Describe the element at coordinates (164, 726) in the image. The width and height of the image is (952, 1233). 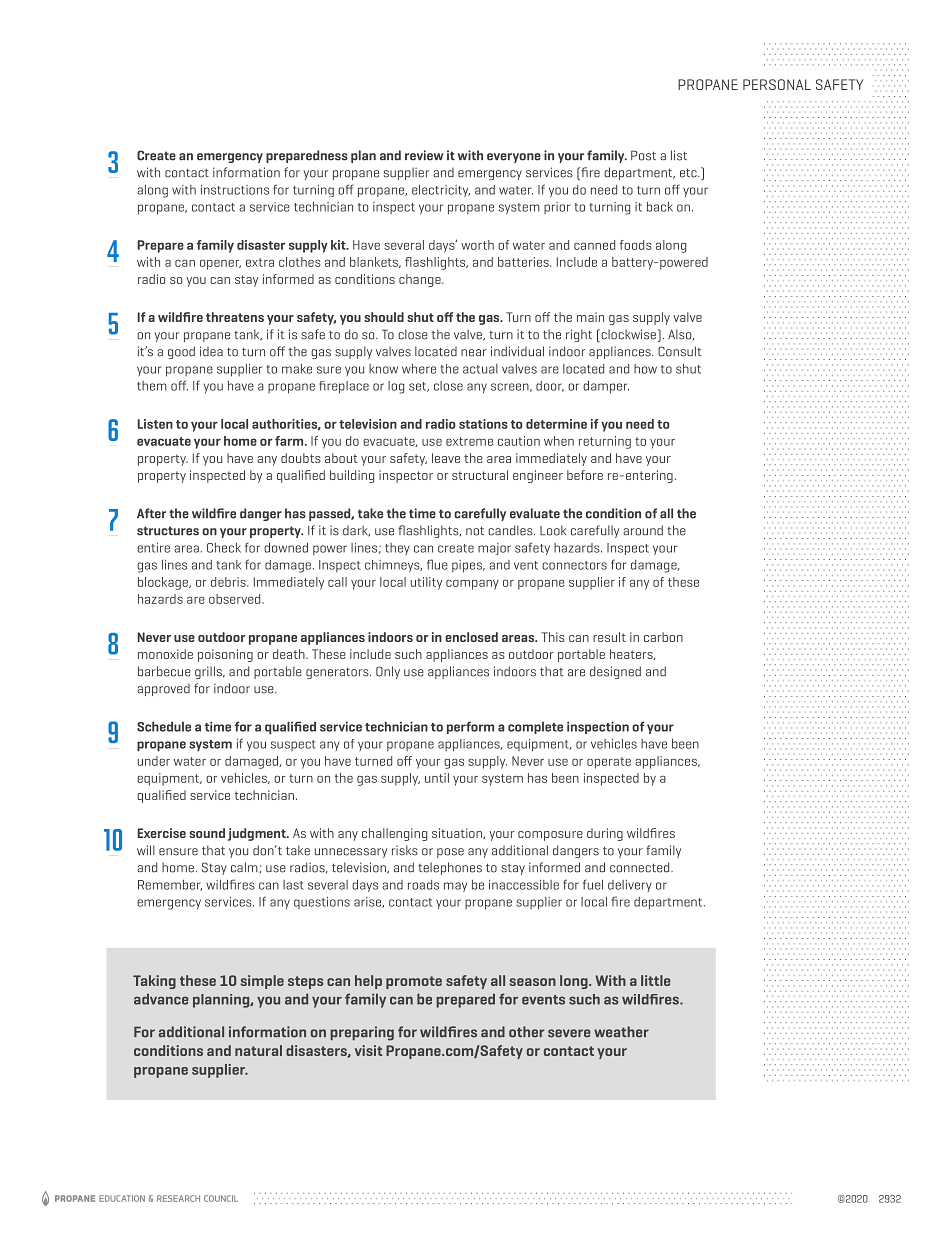
I see `Schedule` at that location.
